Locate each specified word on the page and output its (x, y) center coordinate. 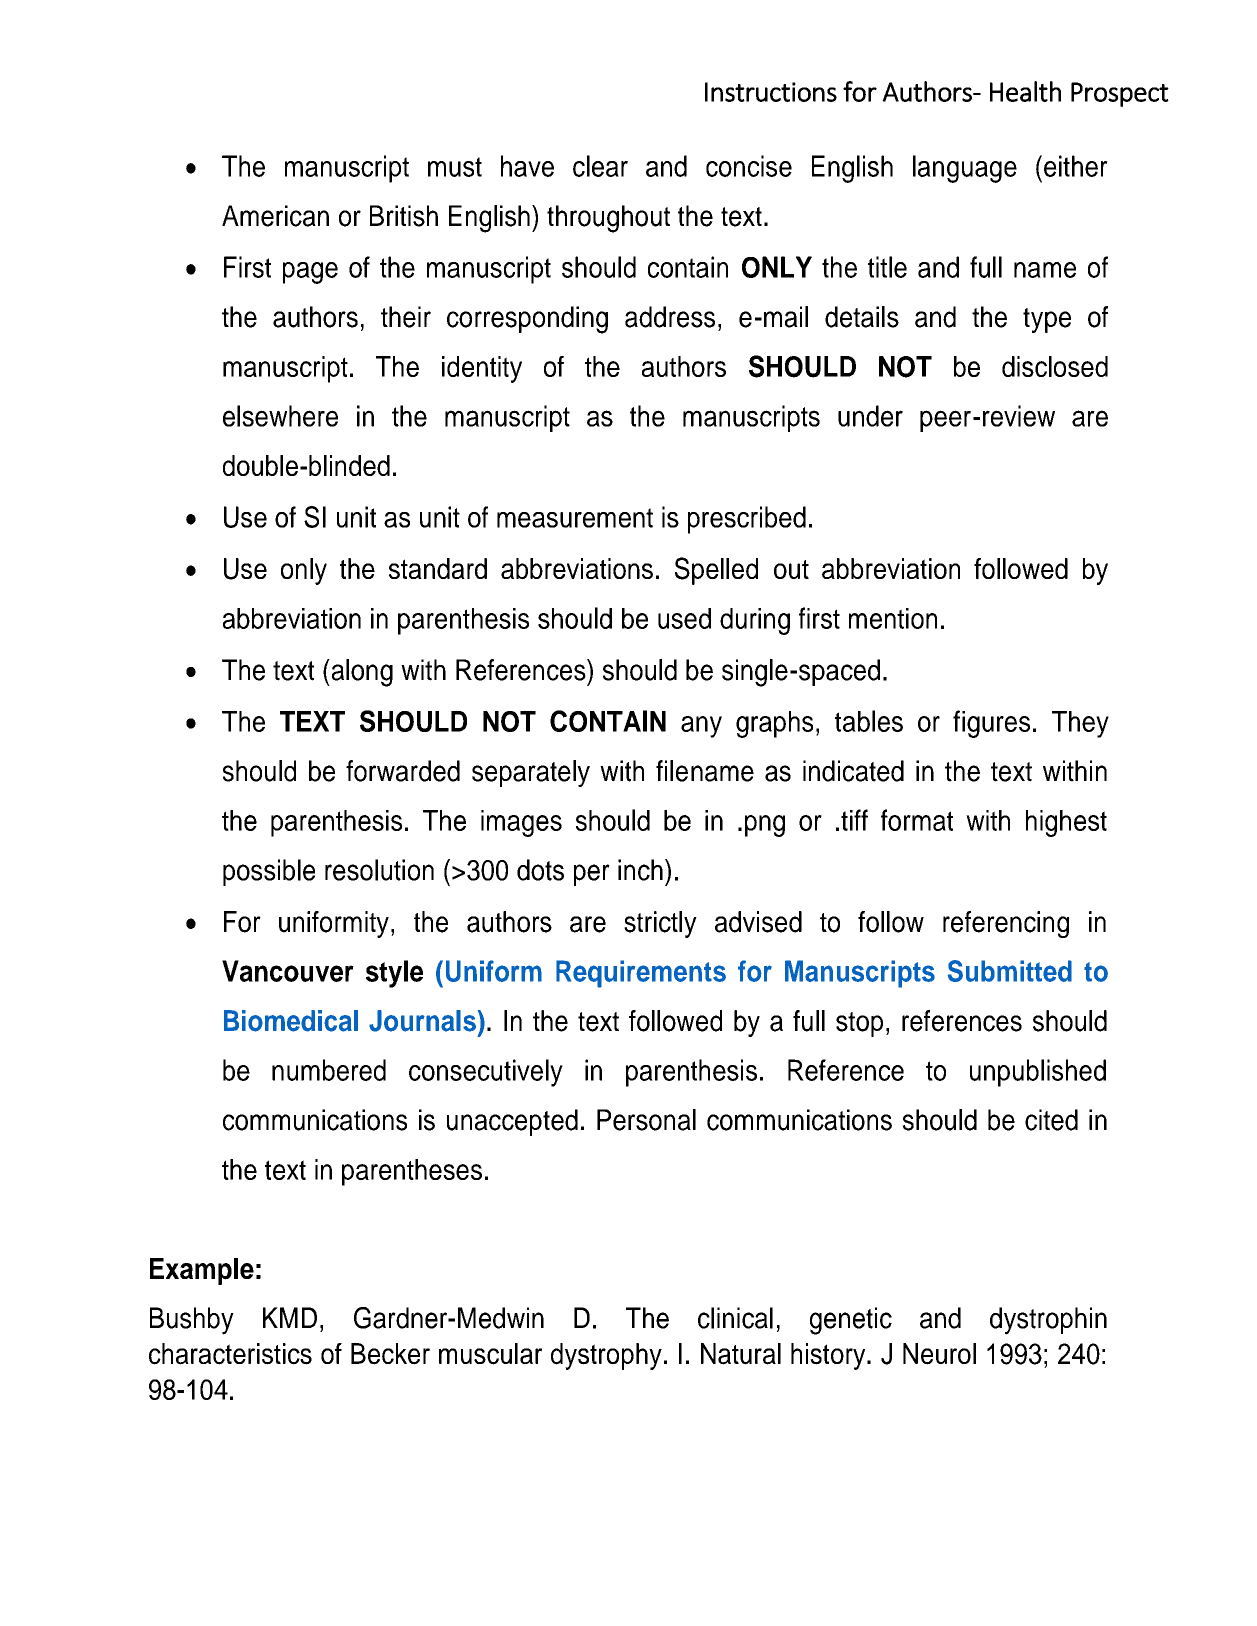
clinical (735, 1318)
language (965, 169)
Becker (390, 1354)
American (275, 216)
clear (600, 166)
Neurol (939, 1354)
